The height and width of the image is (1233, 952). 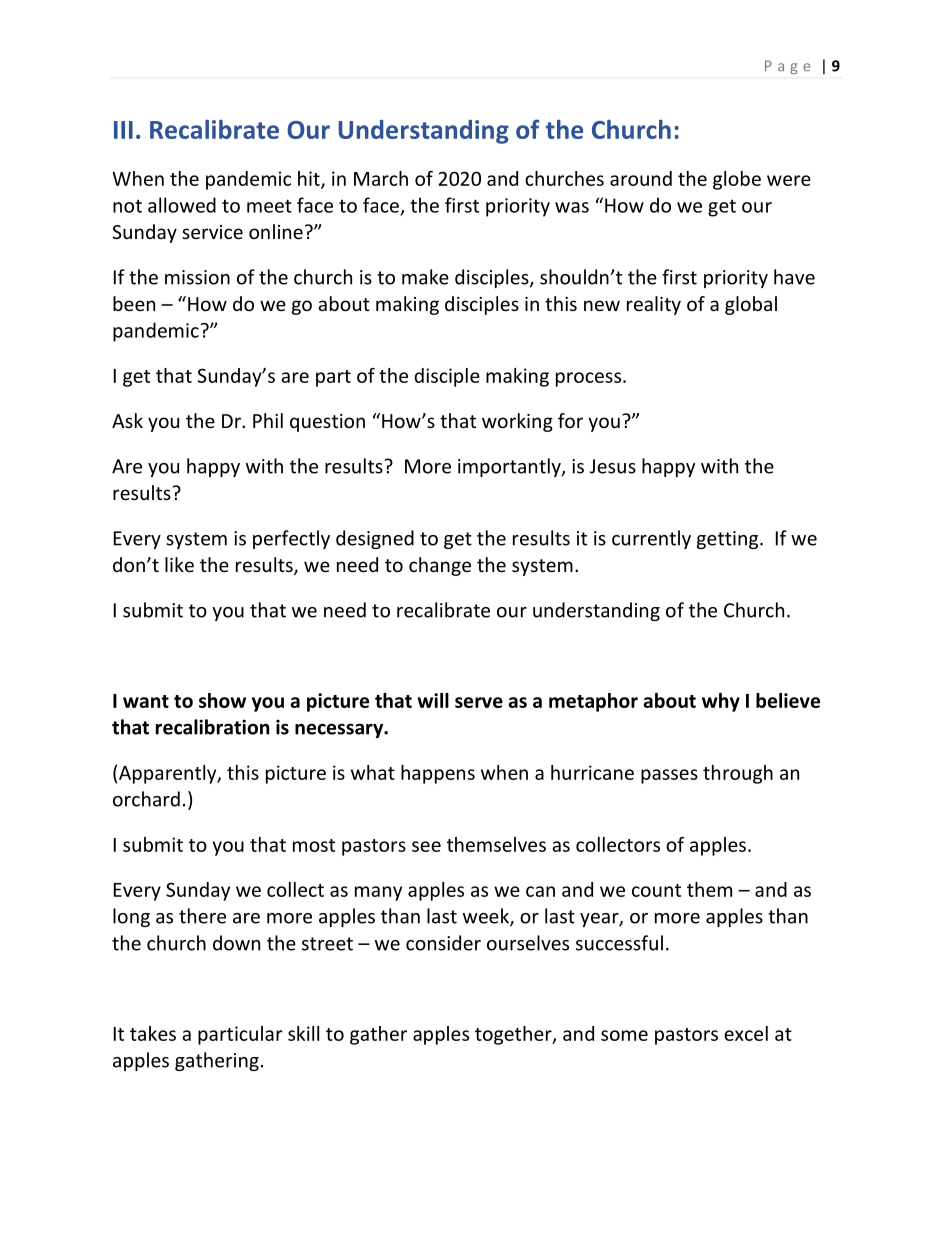 What do you see at coordinates (737, 180) in the image?
I see `globe` at bounding box center [737, 180].
